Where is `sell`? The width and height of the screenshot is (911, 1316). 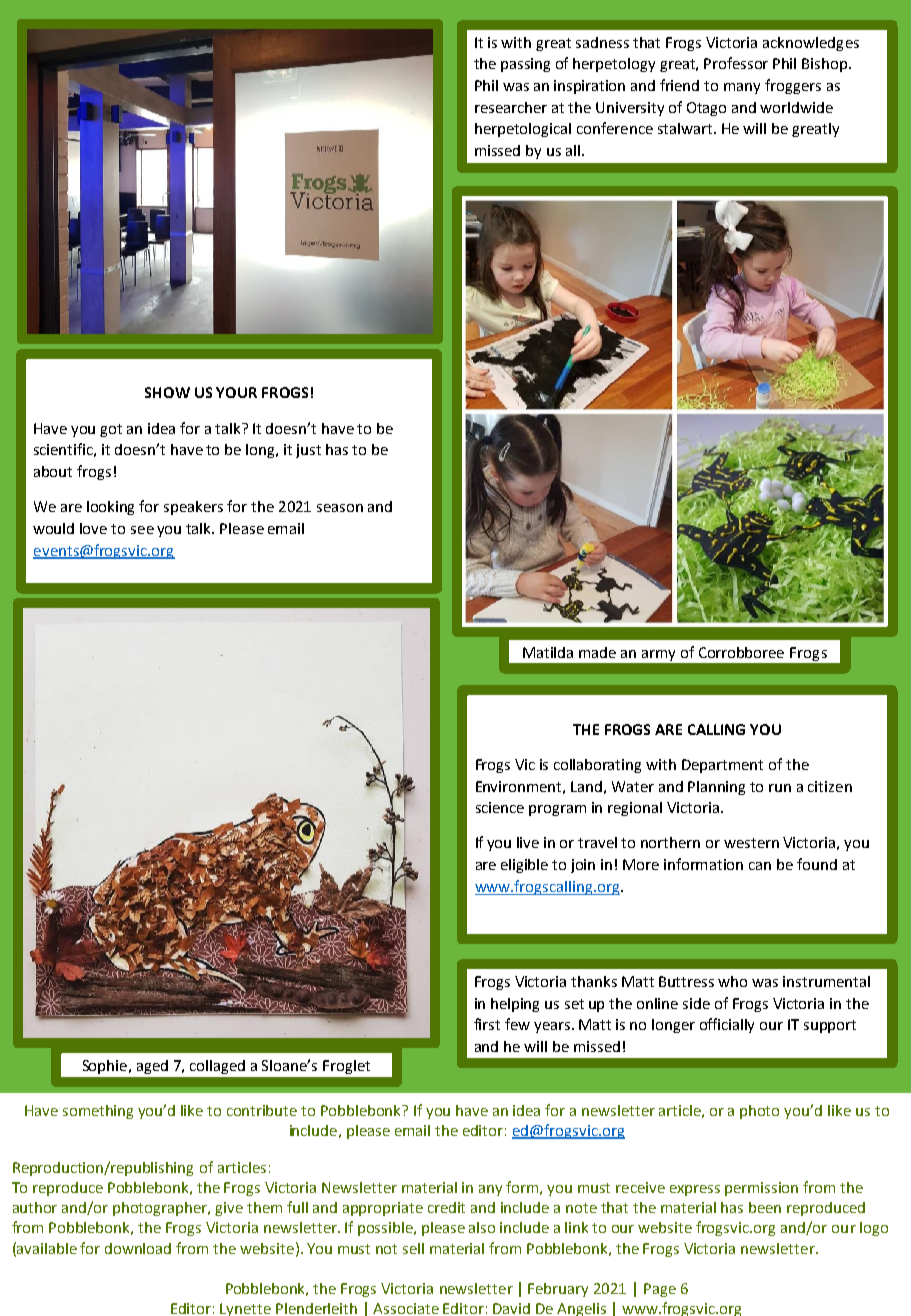 sell is located at coordinates (413, 1248).
